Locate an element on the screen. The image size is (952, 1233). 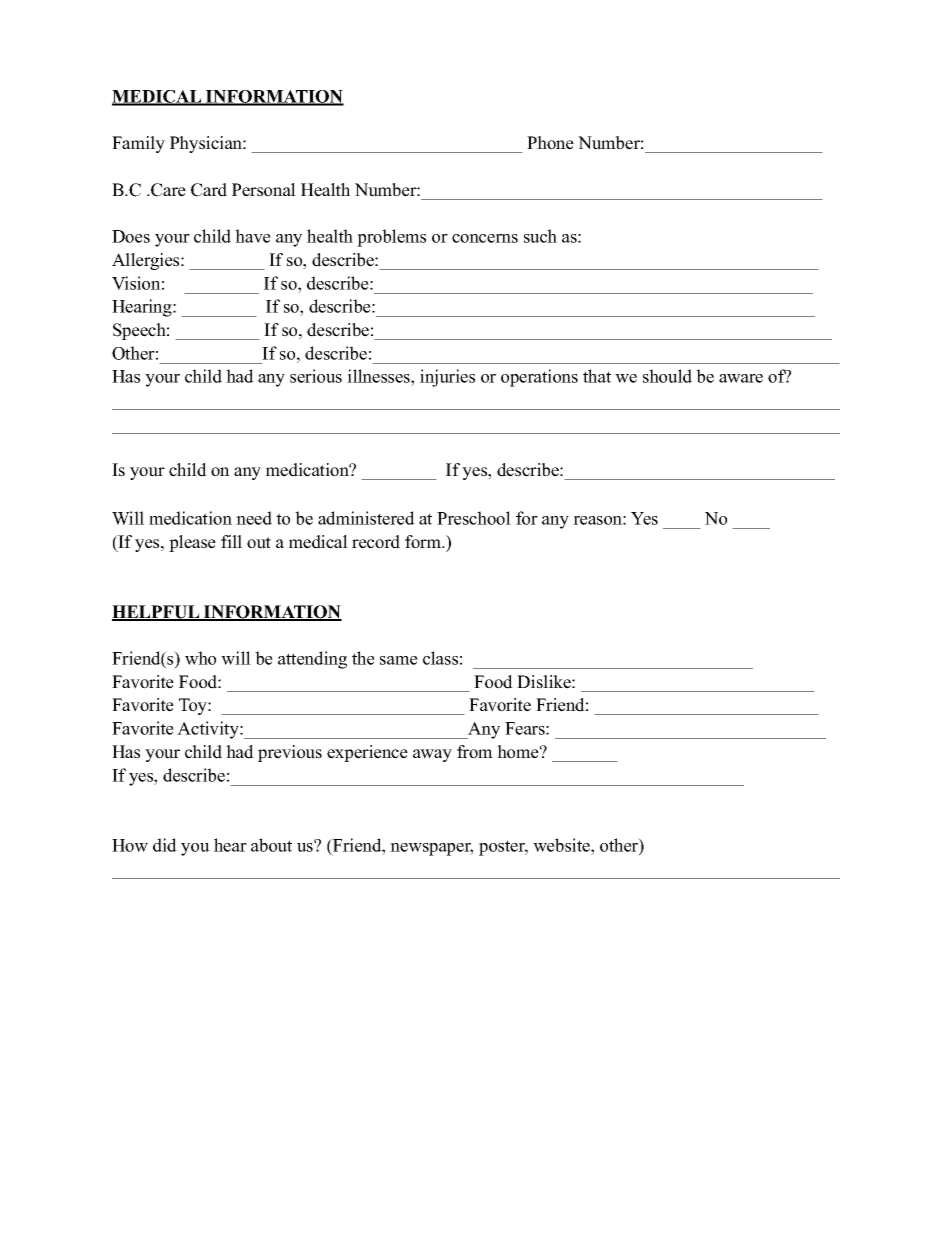
such is located at coordinates (540, 236).
